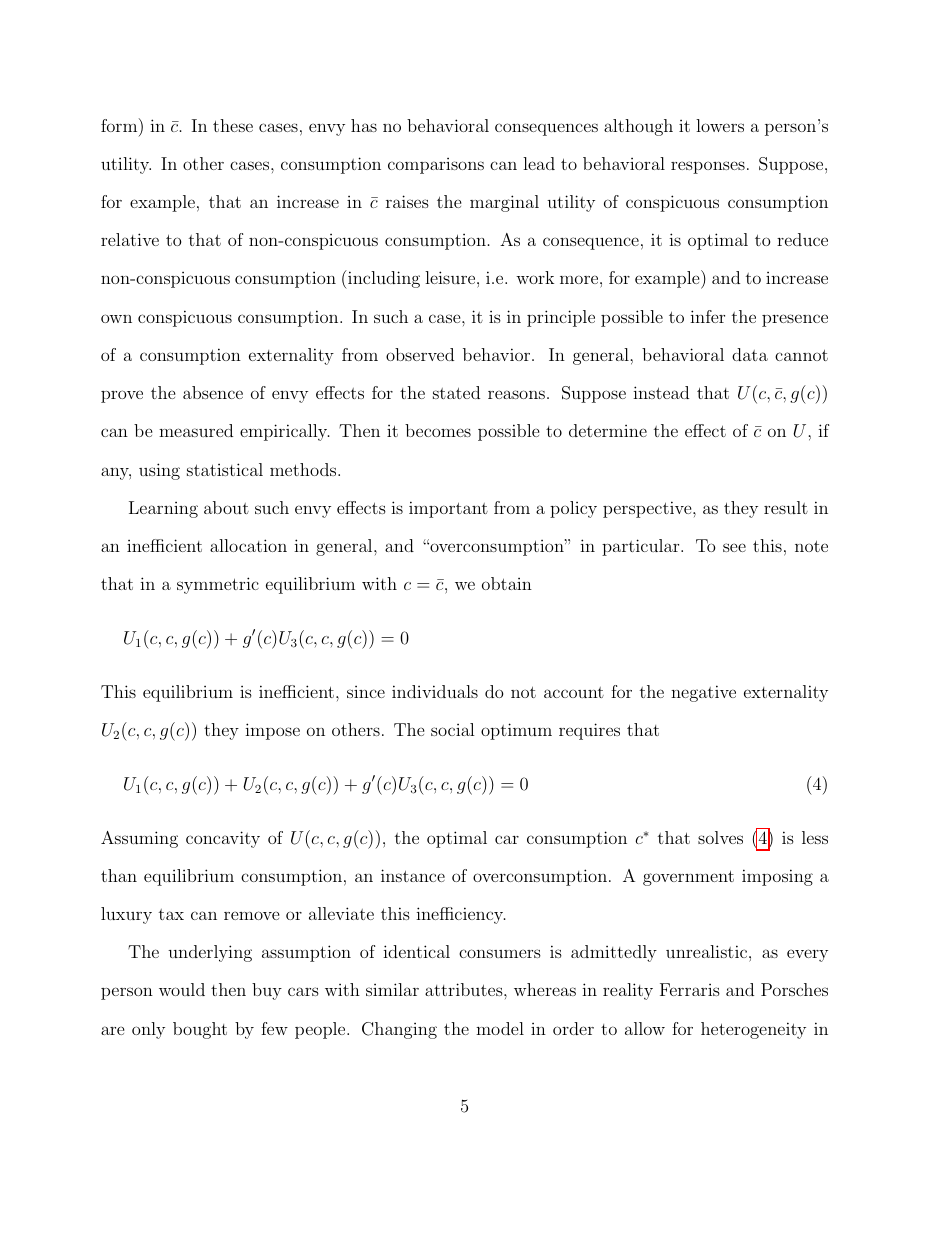  What do you see at coordinates (436, 166) in the screenshot?
I see `comparisons` at bounding box center [436, 166].
